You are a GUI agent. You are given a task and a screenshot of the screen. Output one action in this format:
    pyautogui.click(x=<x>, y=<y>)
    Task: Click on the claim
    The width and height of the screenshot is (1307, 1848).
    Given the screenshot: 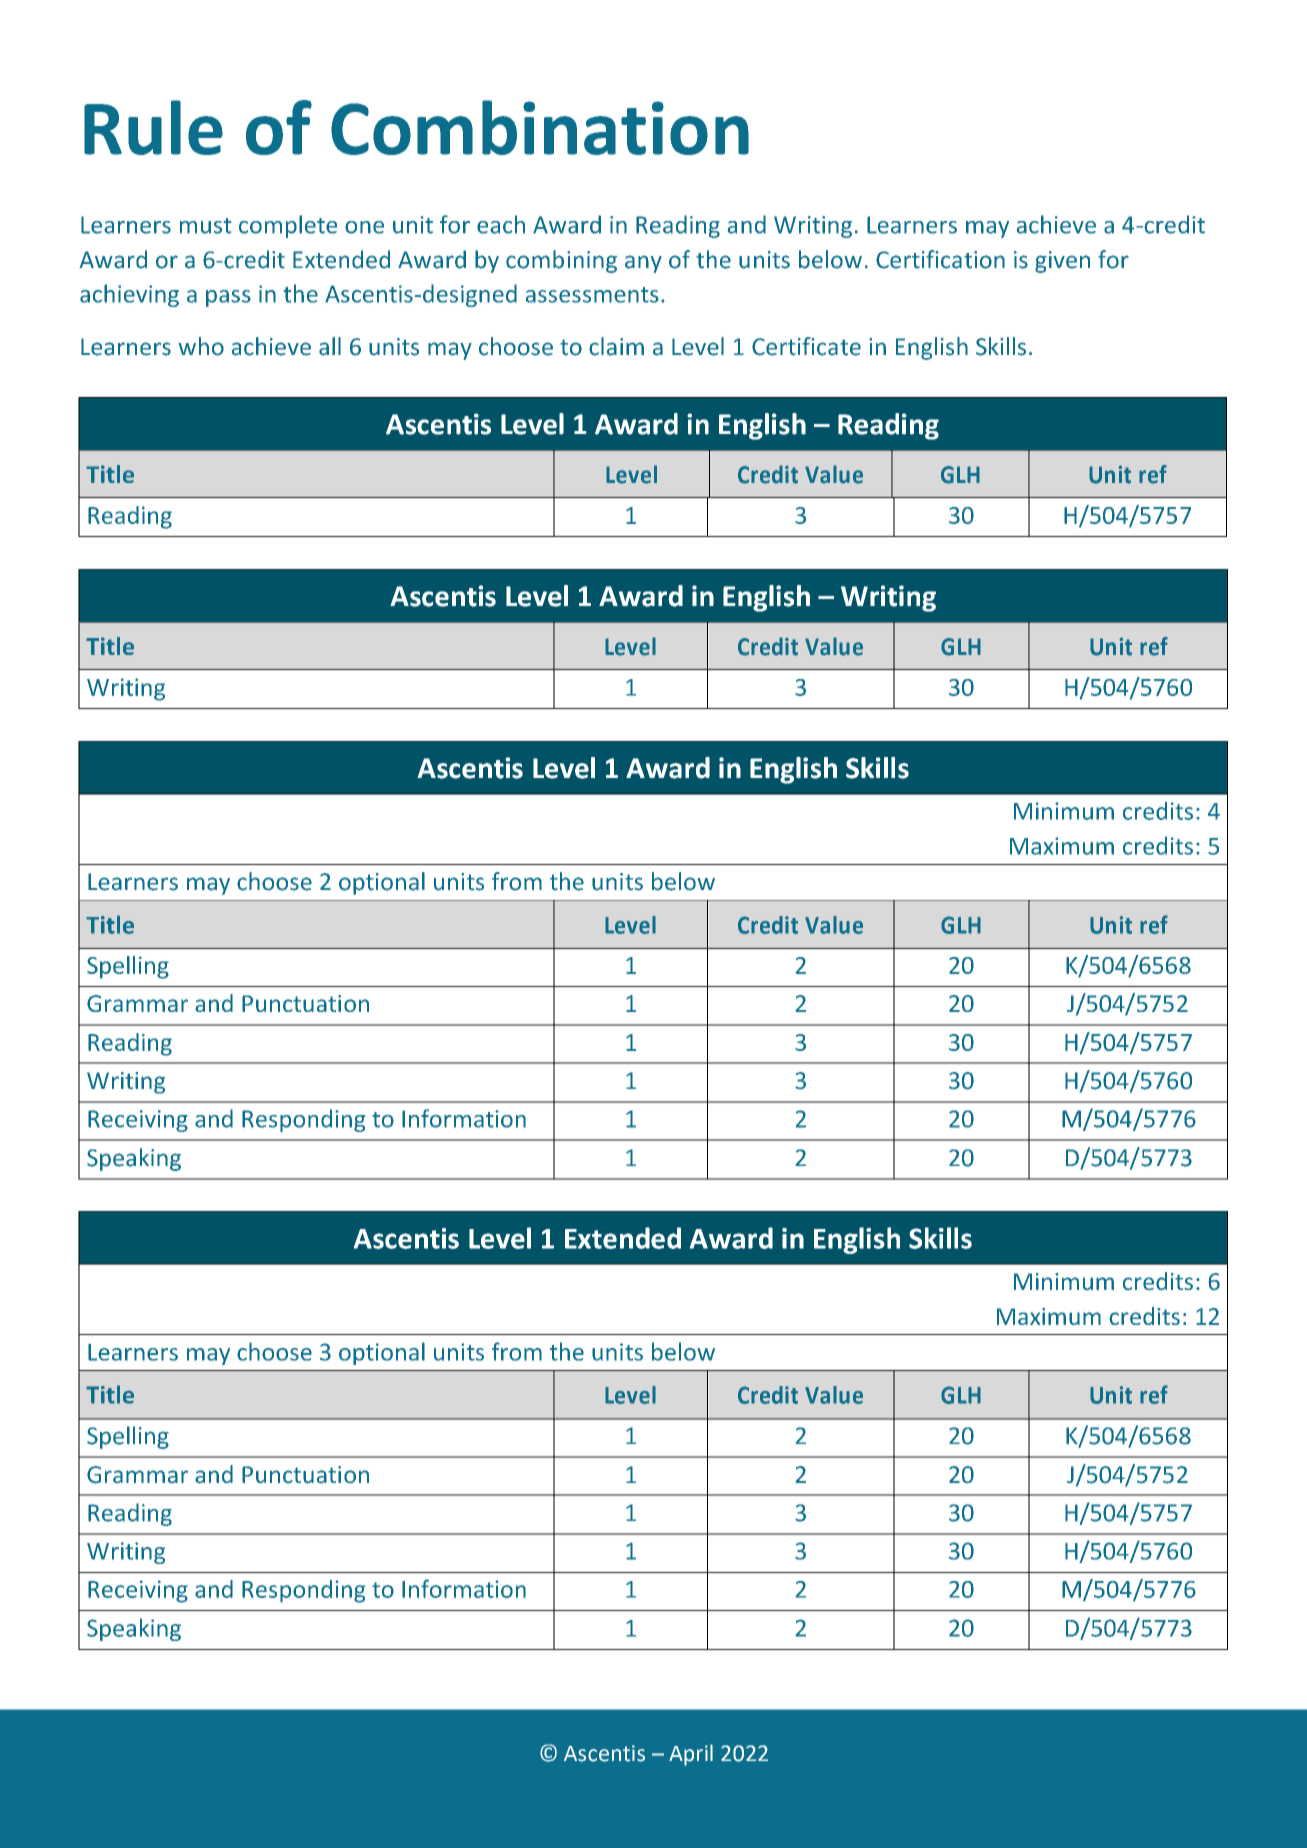 What is the action you would take?
    pyautogui.click(x=616, y=346)
